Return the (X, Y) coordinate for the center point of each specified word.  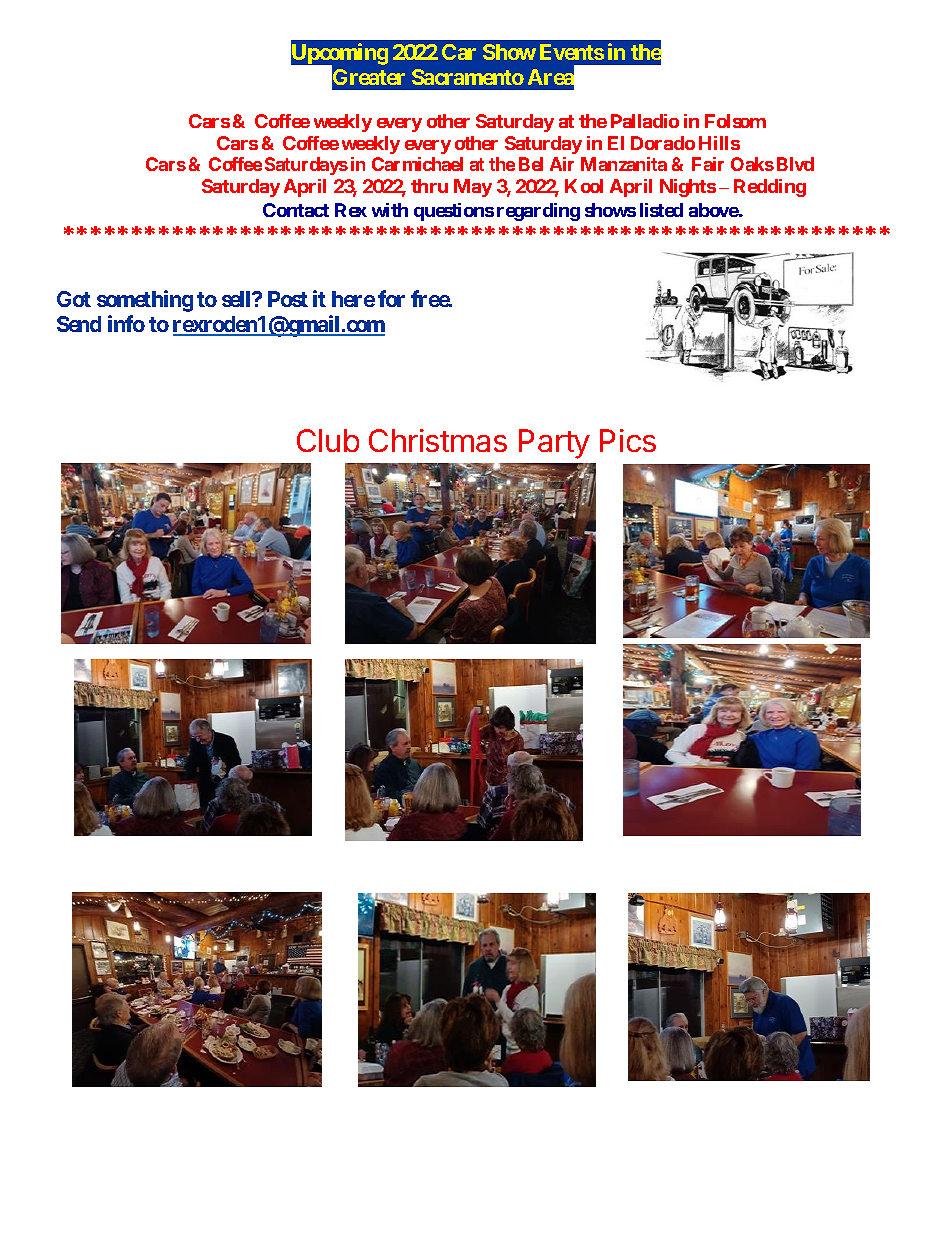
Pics (628, 440)
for (391, 298)
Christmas (438, 440)
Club (328, 440)
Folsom (735, 121)
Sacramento (468, 77)
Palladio (645, 121)
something (145, 301)
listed (661, 210)
